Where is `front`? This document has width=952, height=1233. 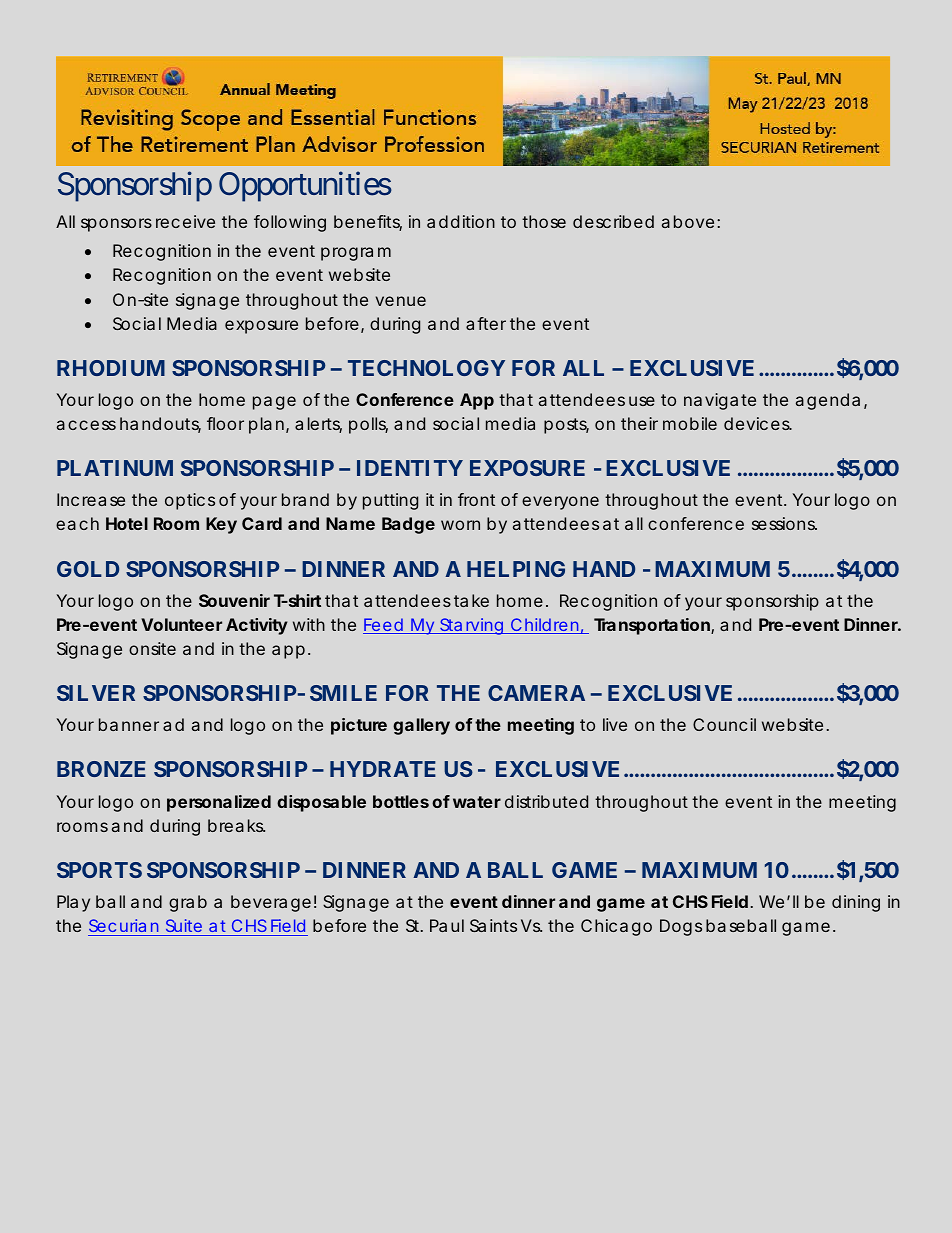 front is located at coordinates (476, 499).
